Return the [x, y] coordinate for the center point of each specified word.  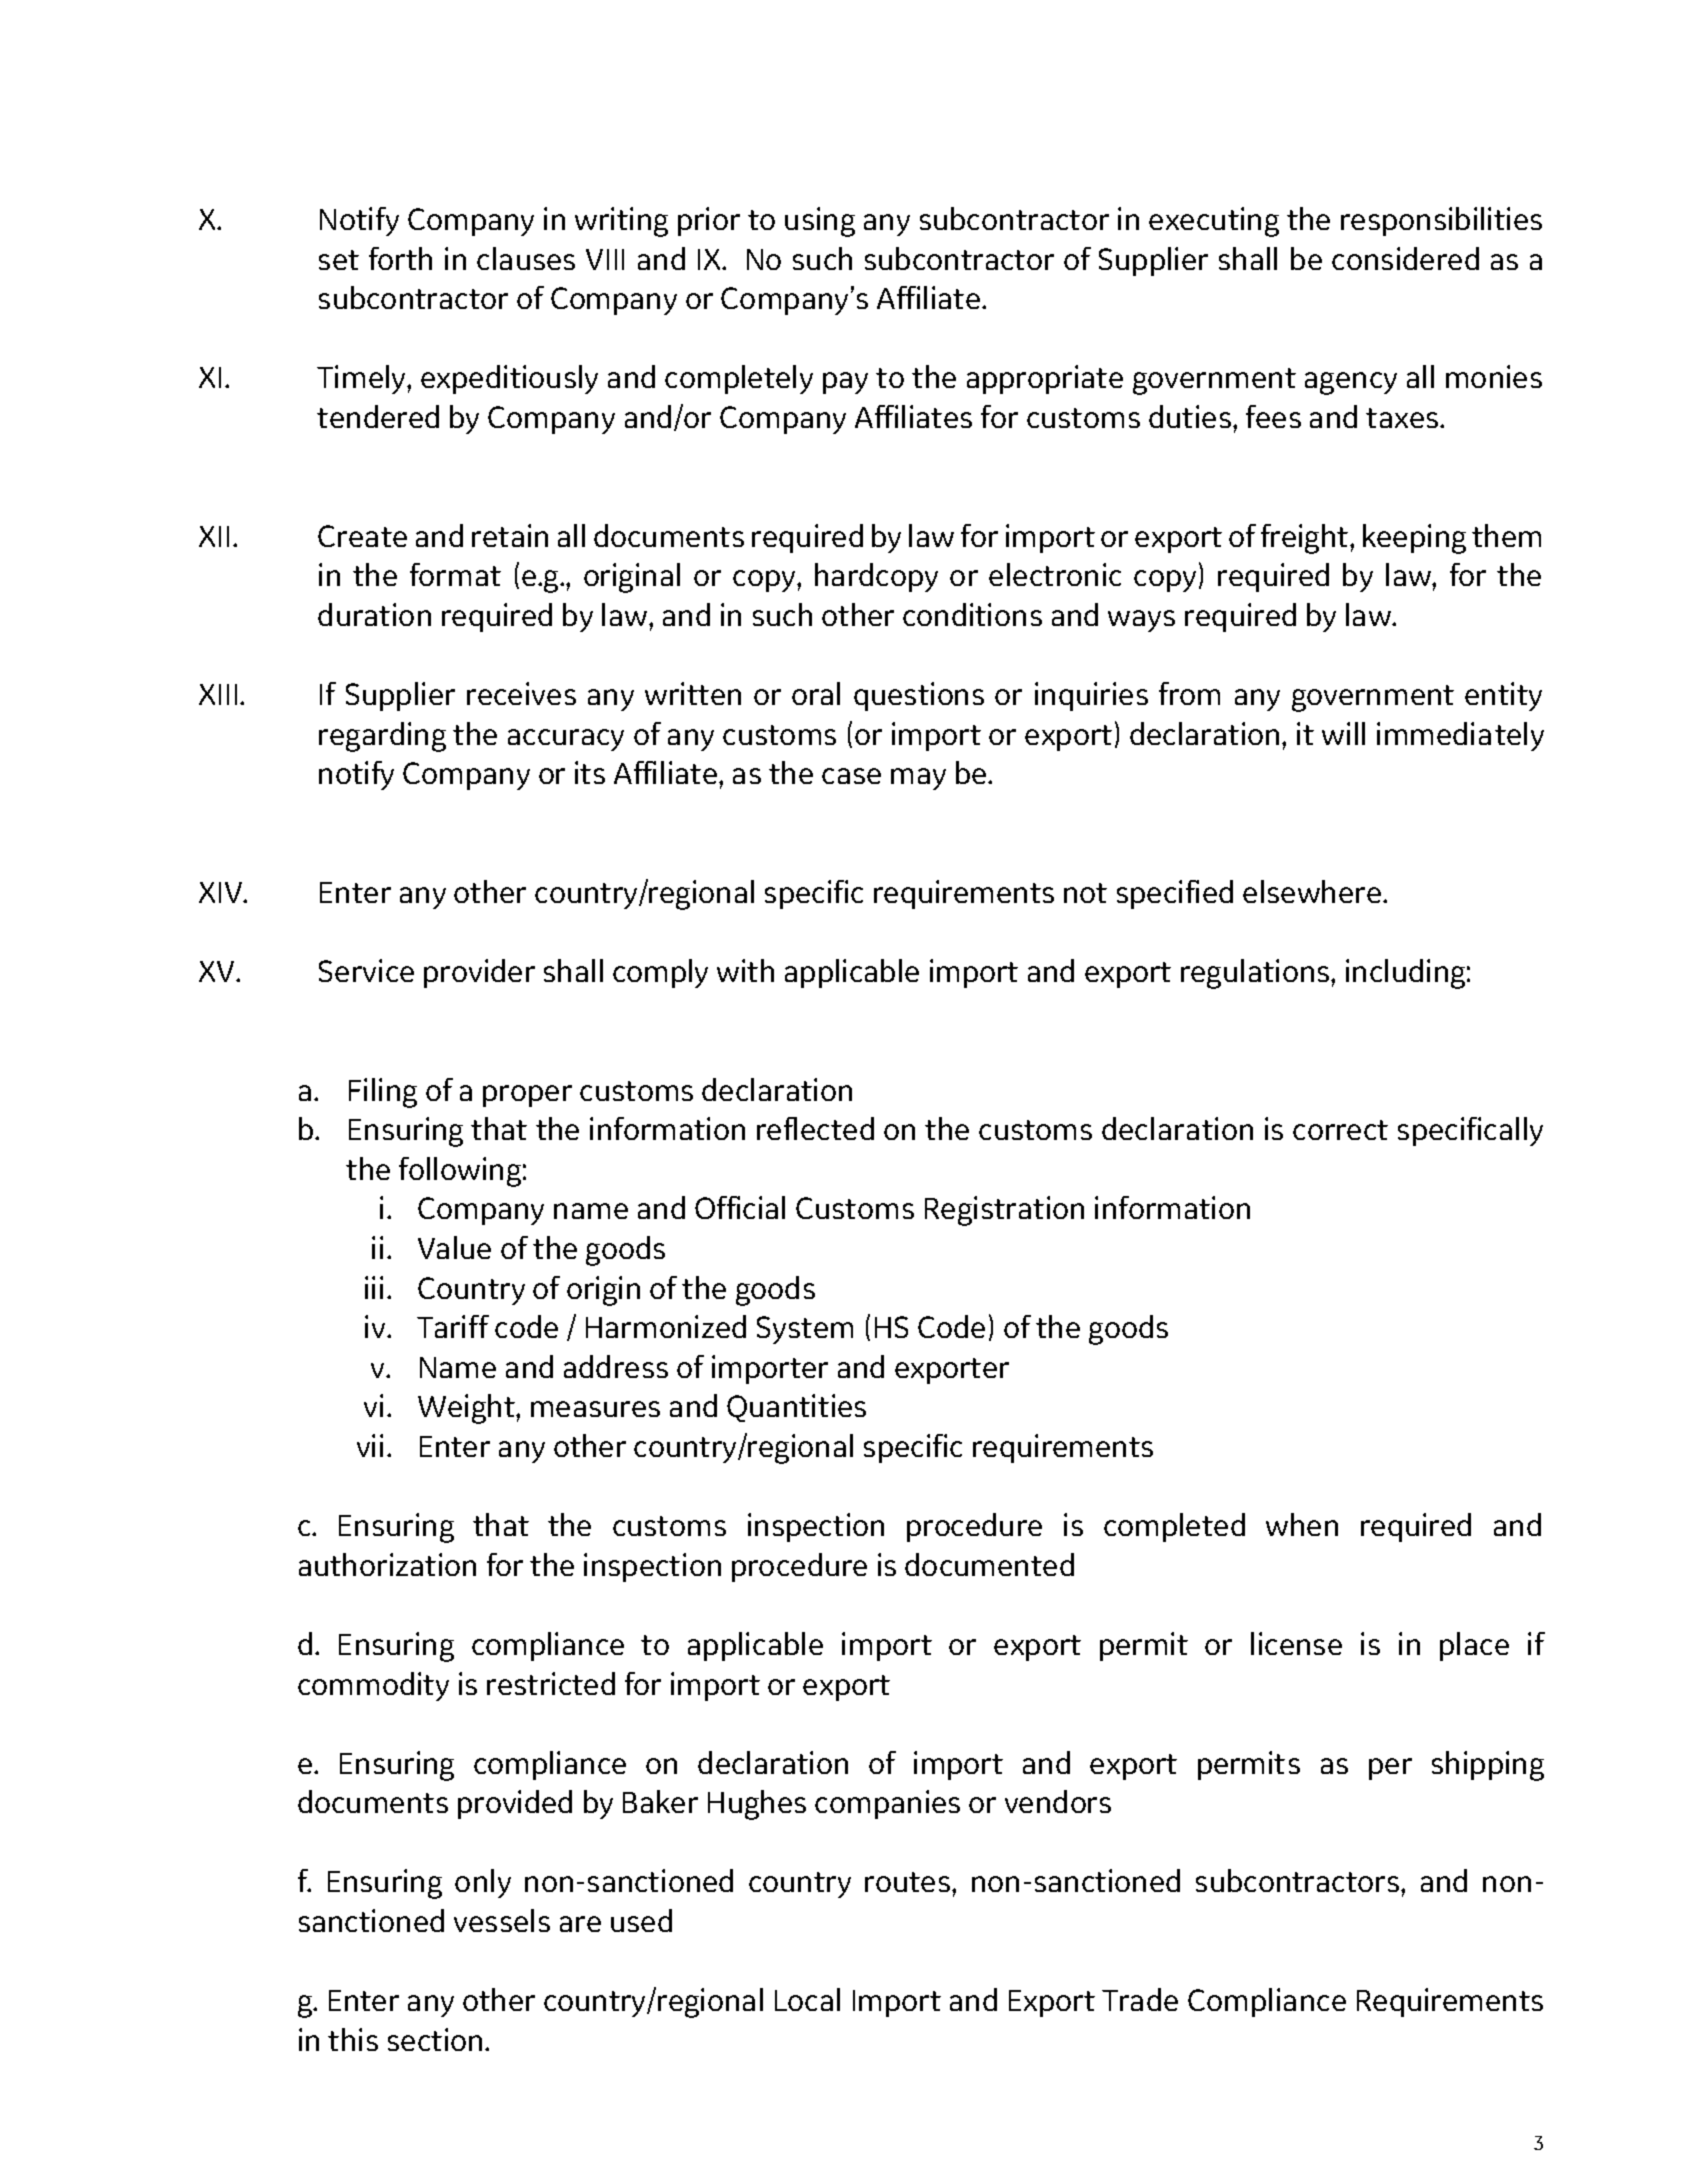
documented [989, 1564]
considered [1405, 258]
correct [1340, 1130]
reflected [815, 1128]
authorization [387, 1564]
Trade [1140, 1999]
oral [816, 693]
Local [807, 1999]
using [820, 222]
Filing [383, 1093]
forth [400, 258]
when [1302, 1524]
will [1343, 733]
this [353, 2039]
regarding [382, 737]
